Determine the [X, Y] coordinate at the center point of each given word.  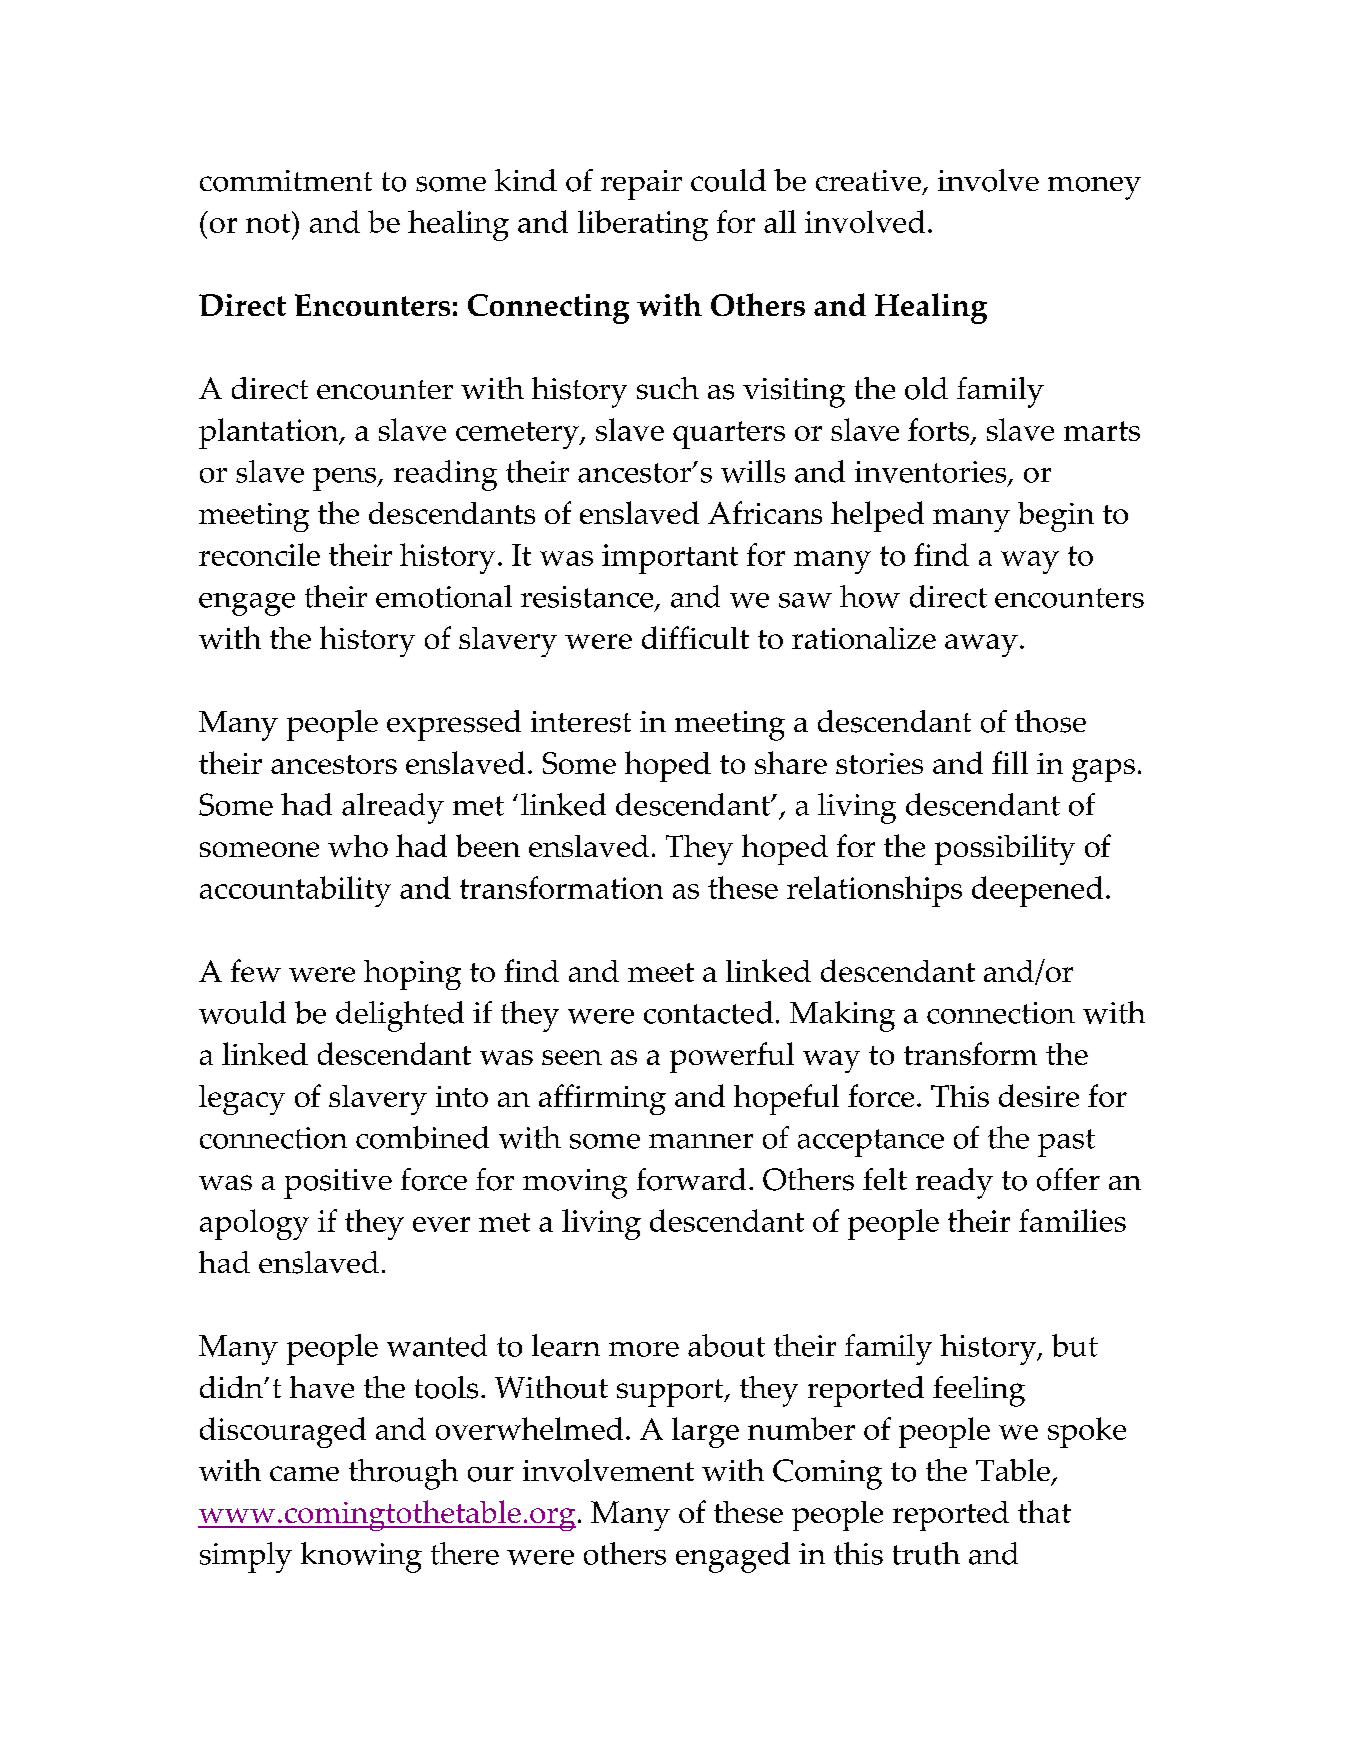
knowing [361, 1557]
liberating [643, 225]
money [1094, 188]
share [791, 762]
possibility [1005, 849]
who [358, 846]
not [269, 222]
